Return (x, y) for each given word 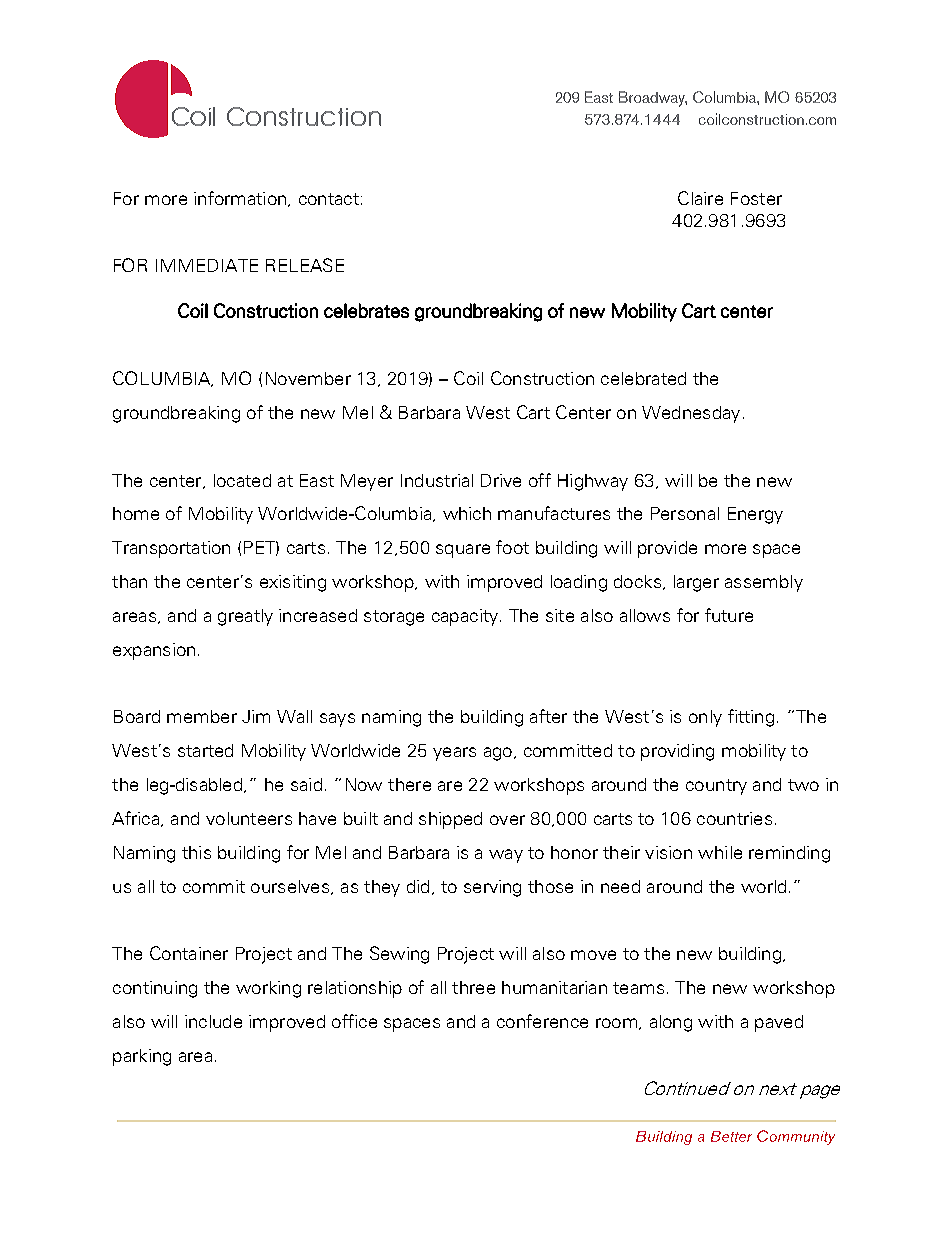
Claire (700, 198)
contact (329, 199)
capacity (465, 617)
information (240, 198)
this (196, 852)
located (242, 480)
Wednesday (691, 414)
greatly (245, 617)
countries (734, 818)
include (213, 1021)
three (473, 987)
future (729, 615)
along (671, 1023)
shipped (450, 820)
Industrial (437, 480)
